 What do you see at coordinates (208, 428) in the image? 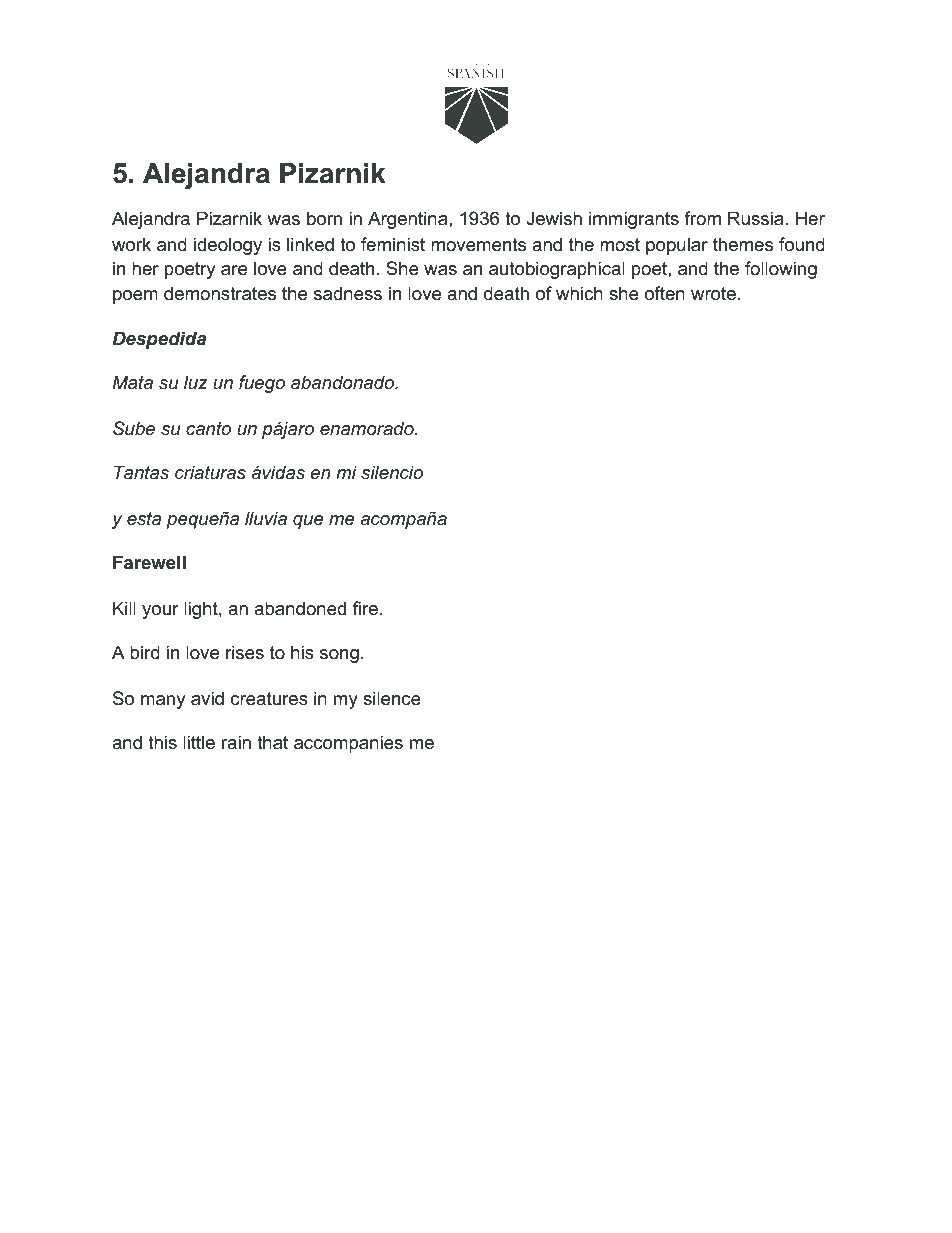
I see `canto` at bounding box center [208, 428].
